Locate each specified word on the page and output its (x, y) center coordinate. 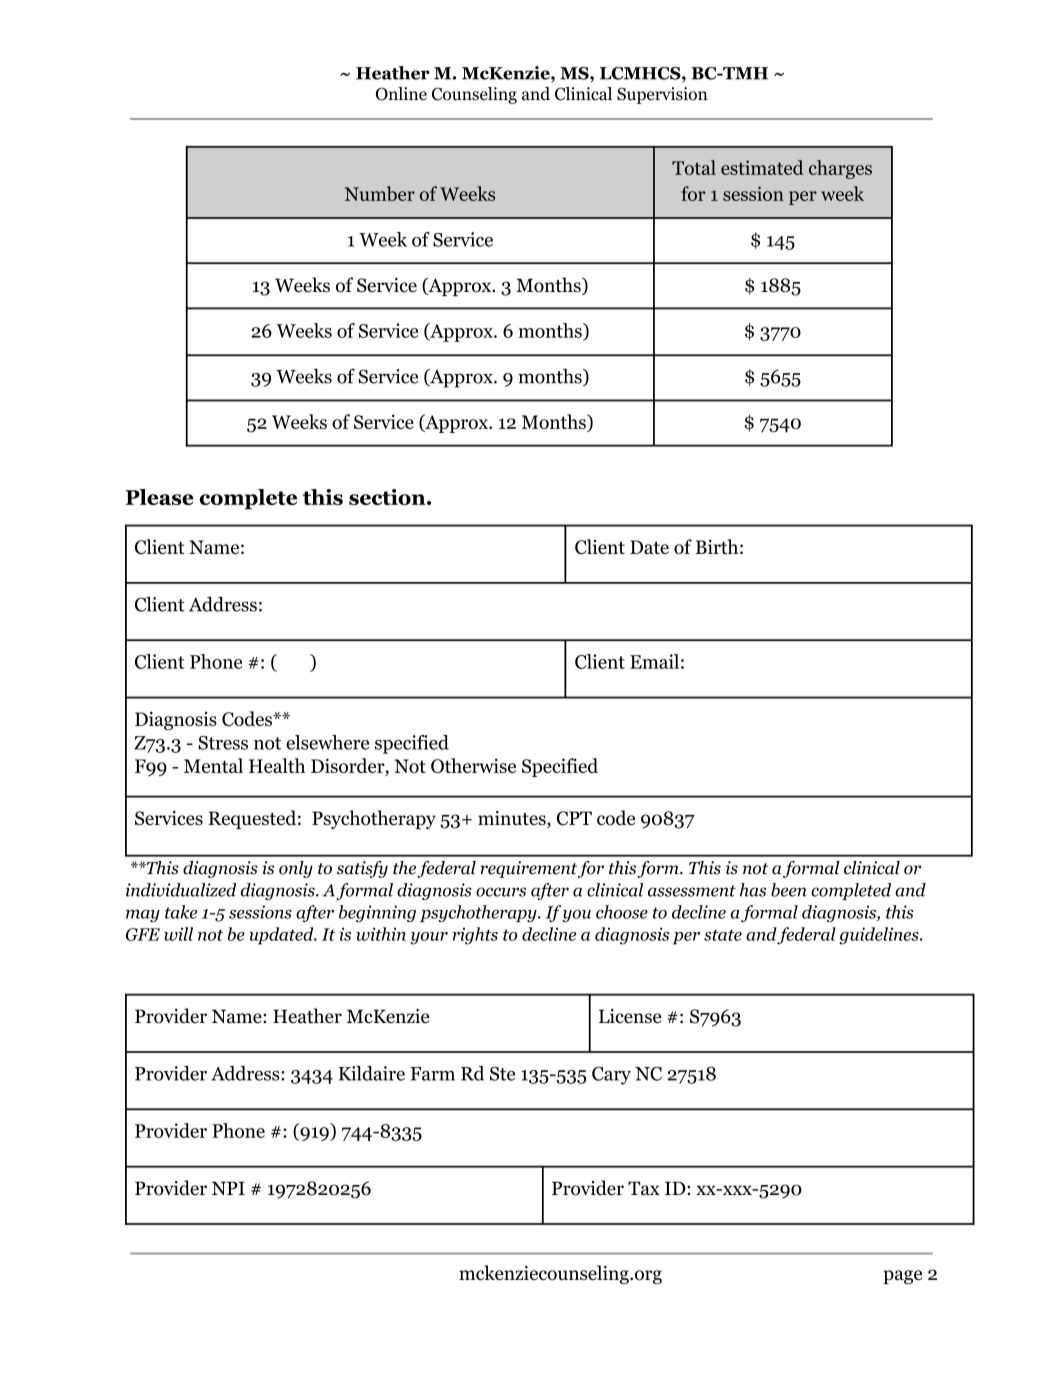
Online (401, 94)
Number (380, 193)
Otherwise (473, 765)
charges (840, 169)
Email (654, 661)
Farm (432, 1074)
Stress (223, 743)
